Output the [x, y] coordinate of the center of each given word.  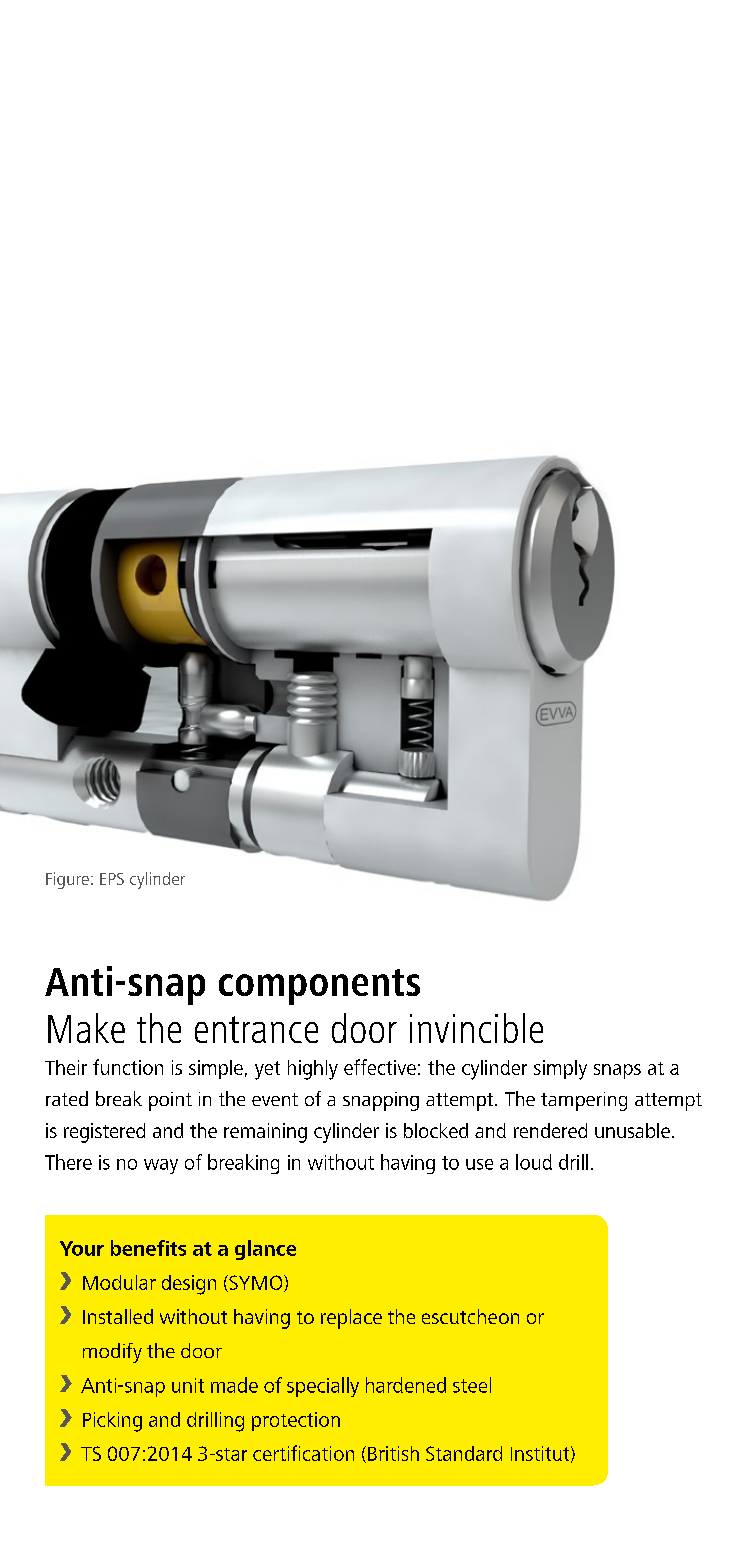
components [319, 987]
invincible [476, 1028]
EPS [112, 879]
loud [534, 1162]
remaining [265, 1133]
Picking [112, 1422]
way [161, 1166]
